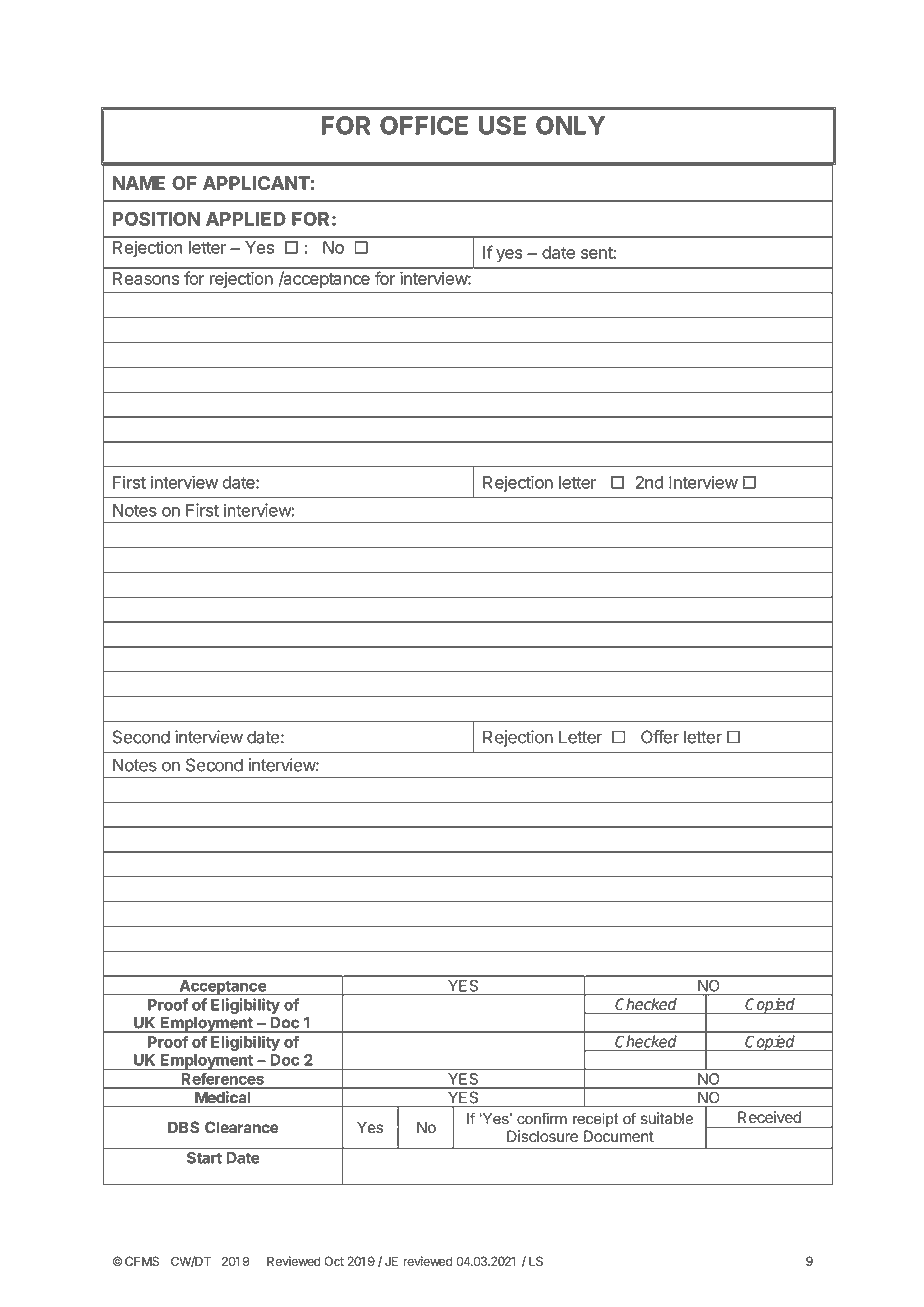  What do you see at coordinates (424, 125) in the image?
I see `OFFICE` at bounding box center [424, 125].
